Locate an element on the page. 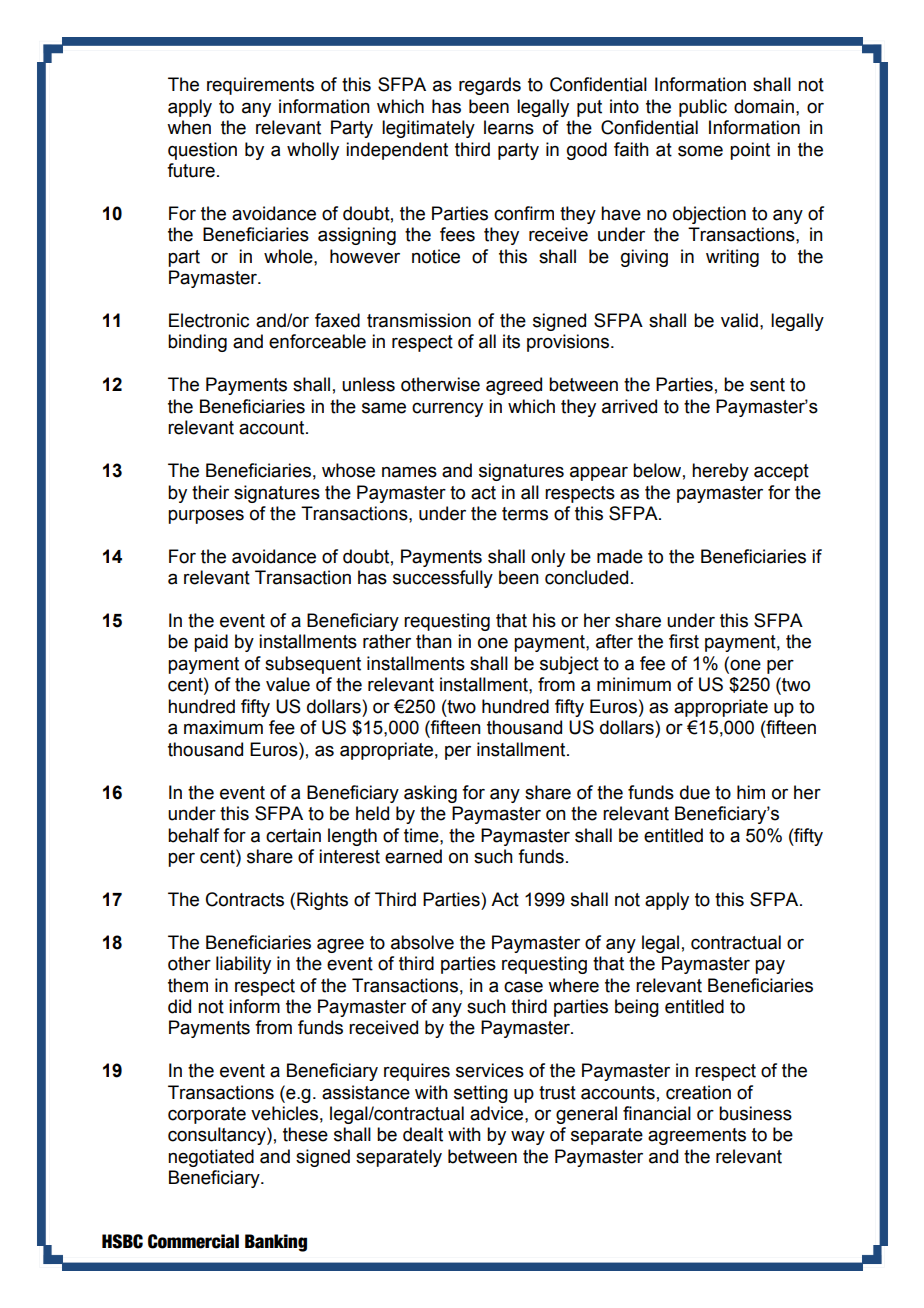 Image resolution: width=924 pixels, height=1308 pixels. public is located at coordinates (703, 108).
